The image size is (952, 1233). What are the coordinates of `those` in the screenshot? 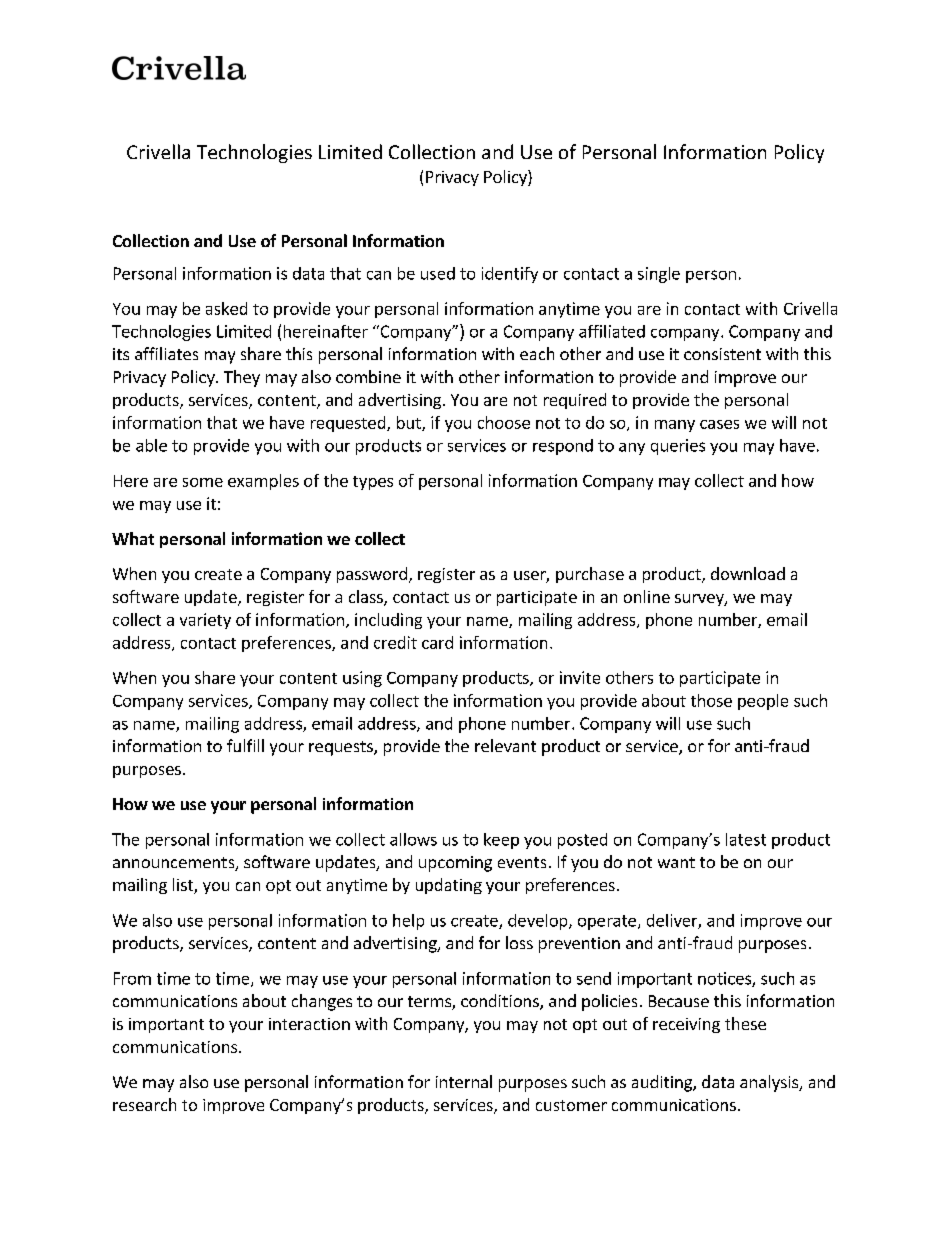 It's located at (711, 700).
